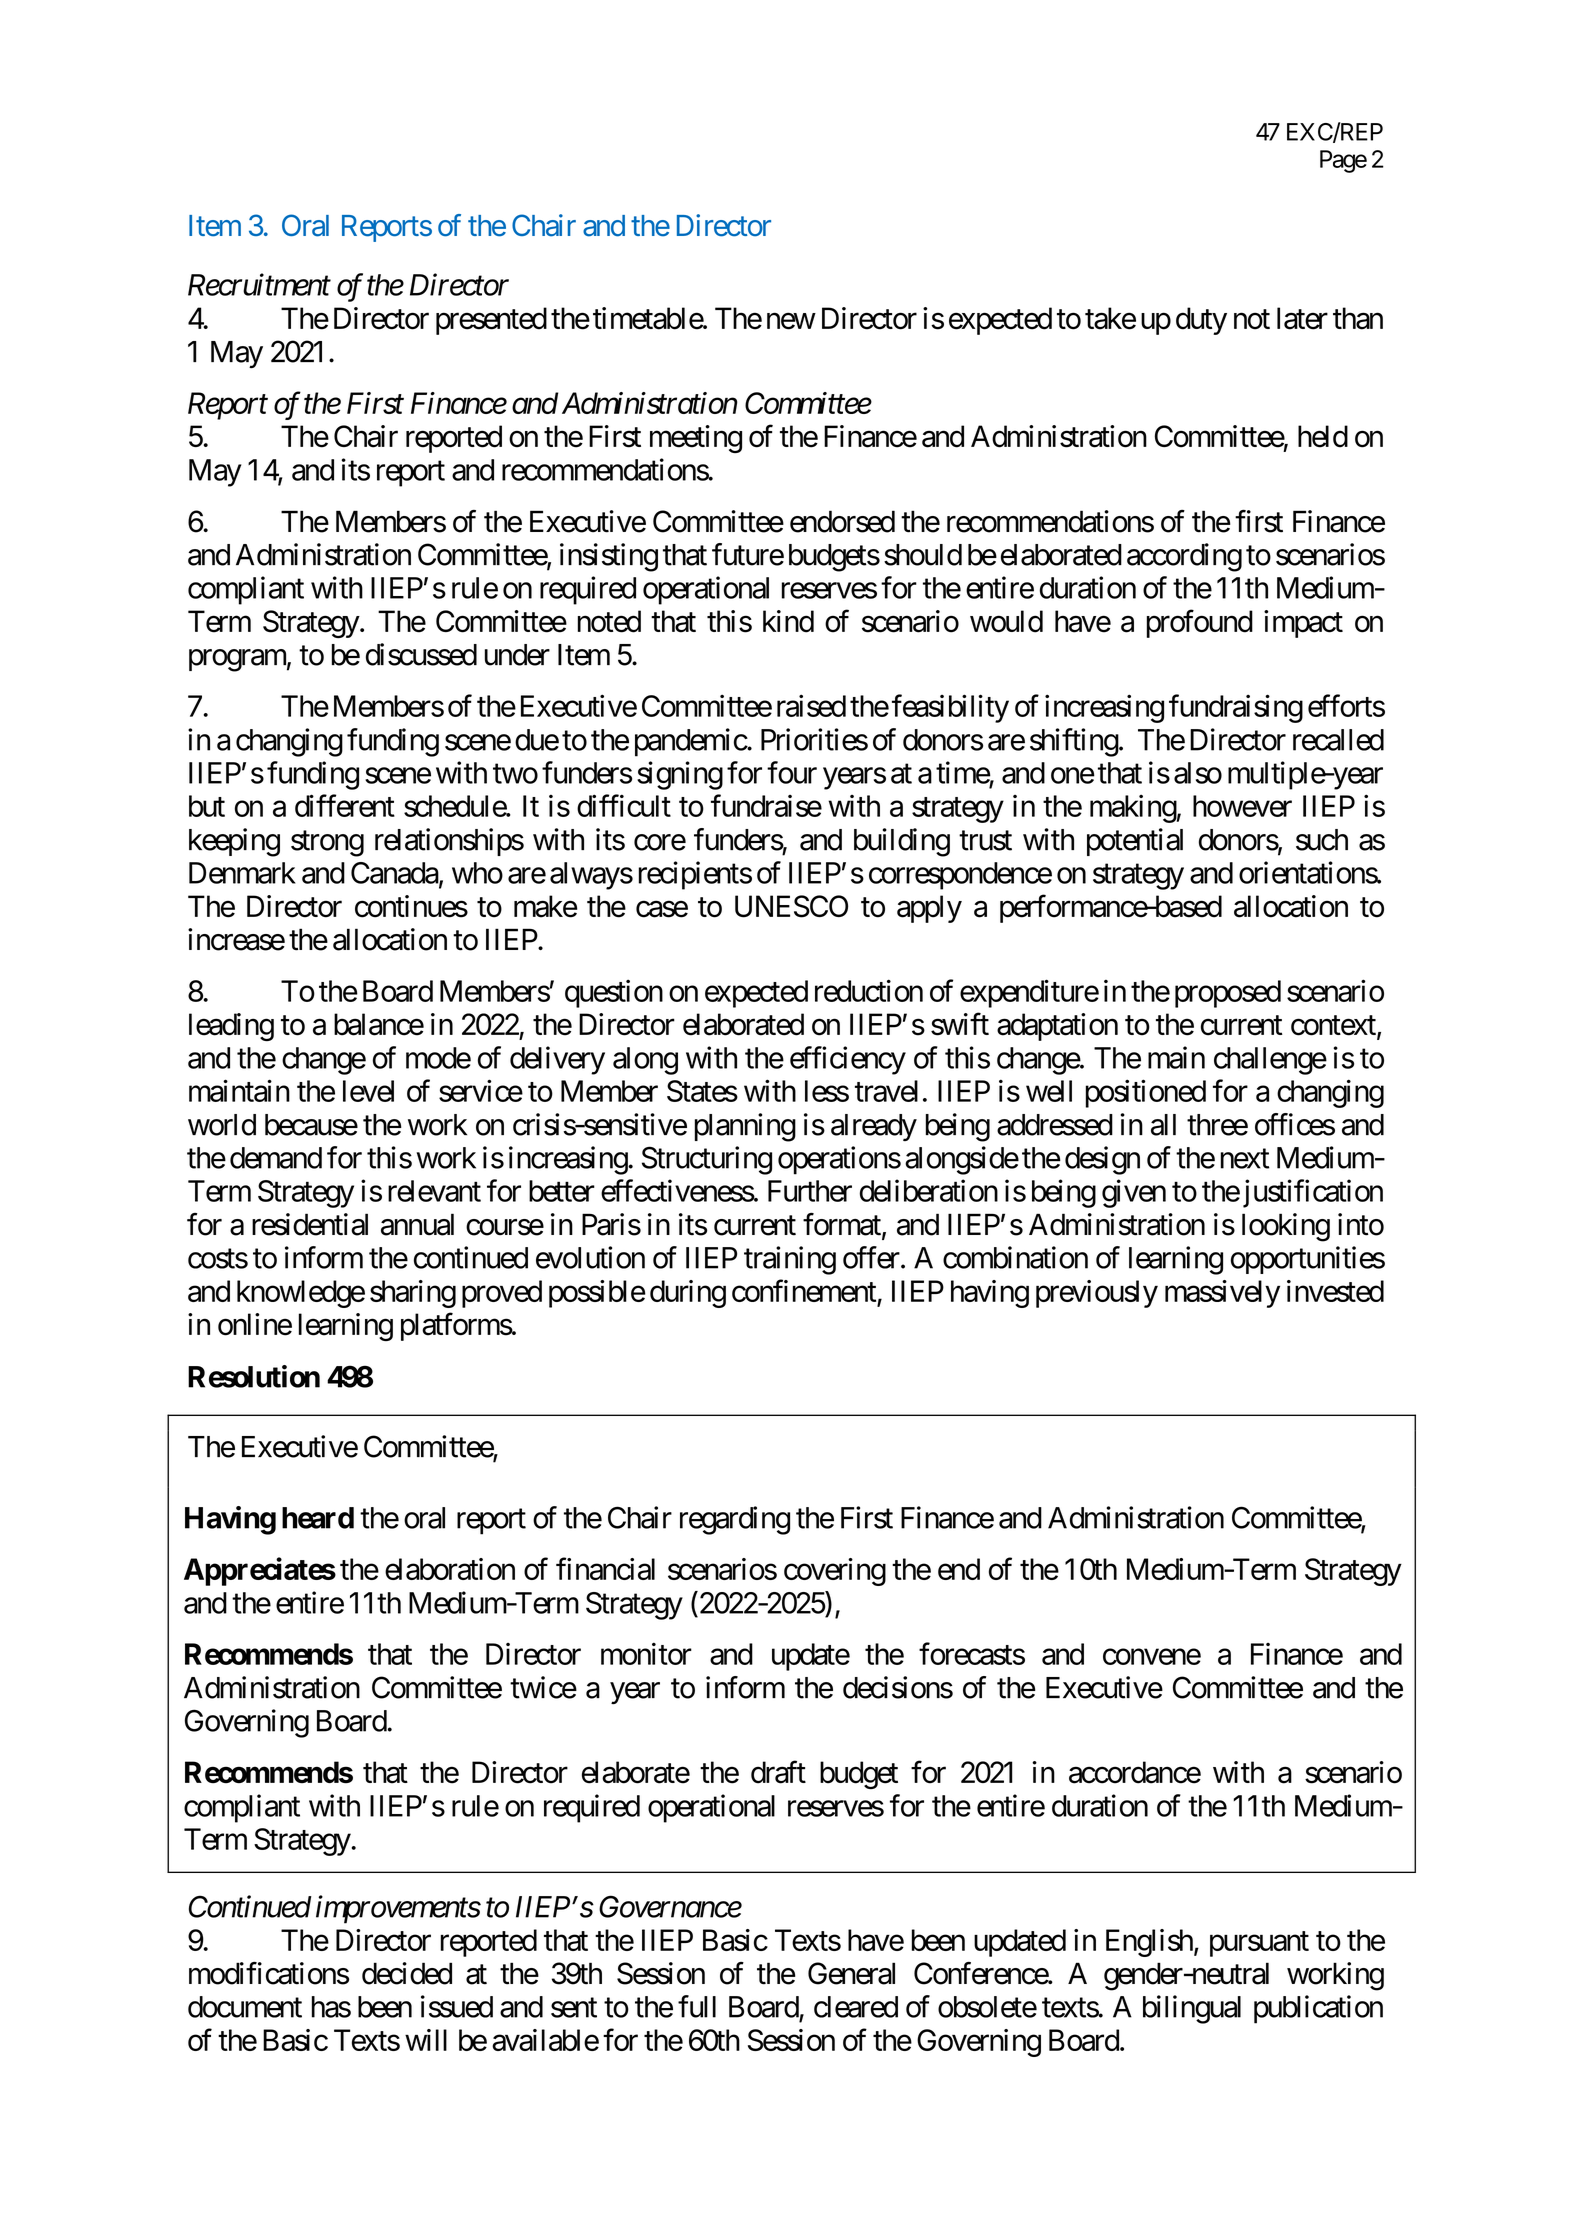 This page has width=1569, height=2219. Describe the element at coordinates (259, 285) in the page. I see `Recruitment` at that location.
